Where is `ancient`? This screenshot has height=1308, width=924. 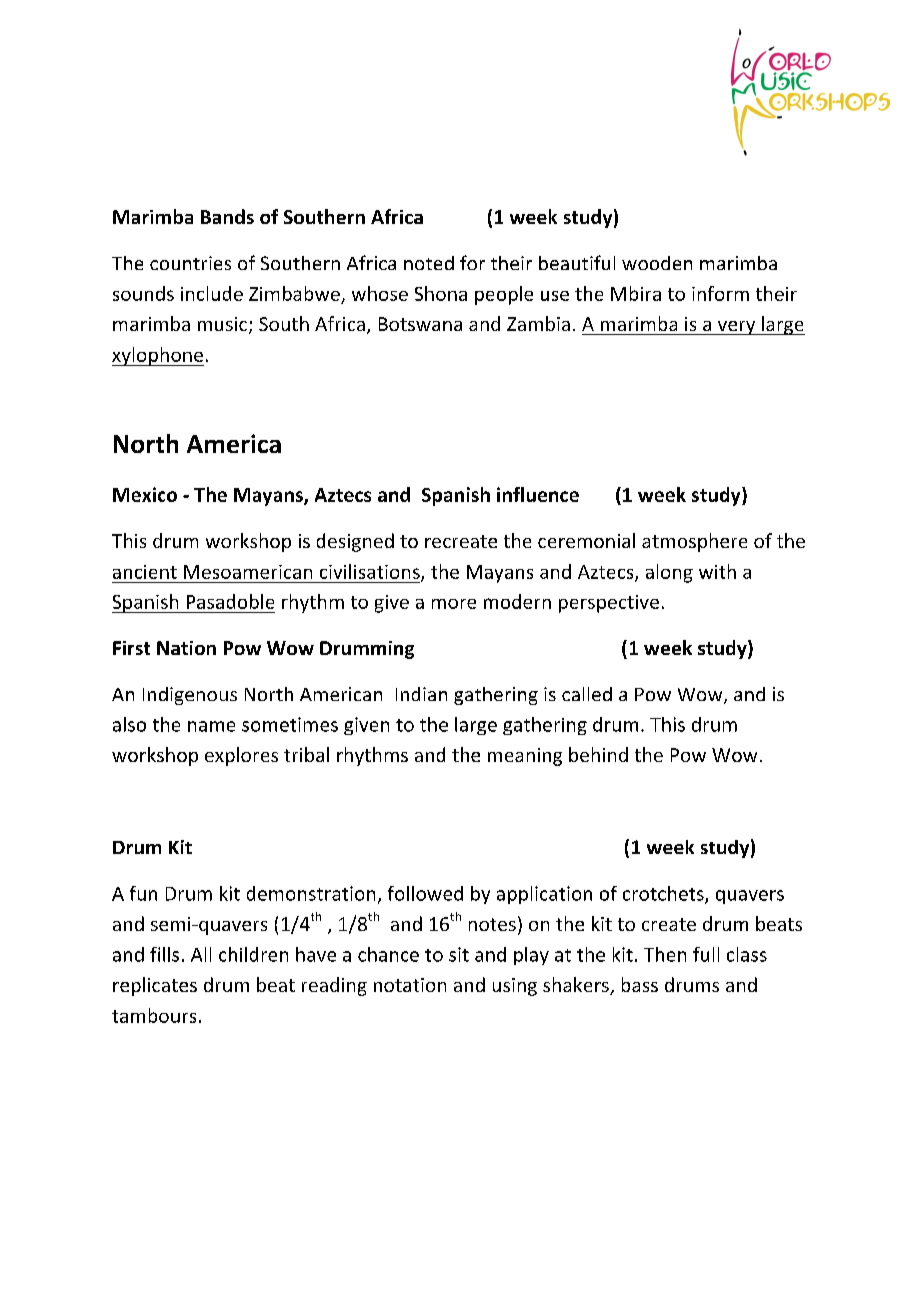
ancient is located at coordinates (145, 572).
